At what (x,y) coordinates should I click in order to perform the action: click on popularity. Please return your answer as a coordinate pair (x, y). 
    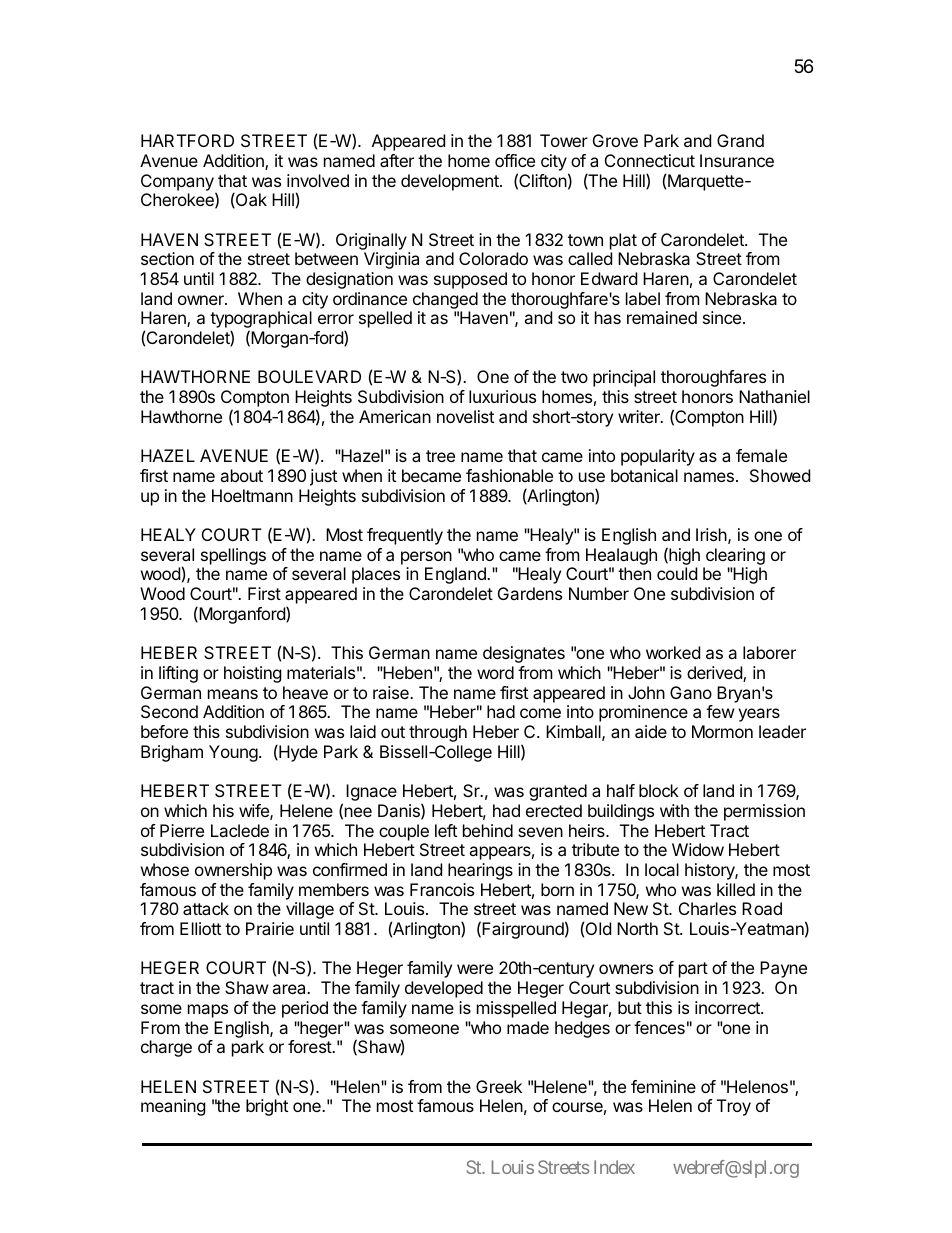
    Looking at the image, I should click on (658, 457).
